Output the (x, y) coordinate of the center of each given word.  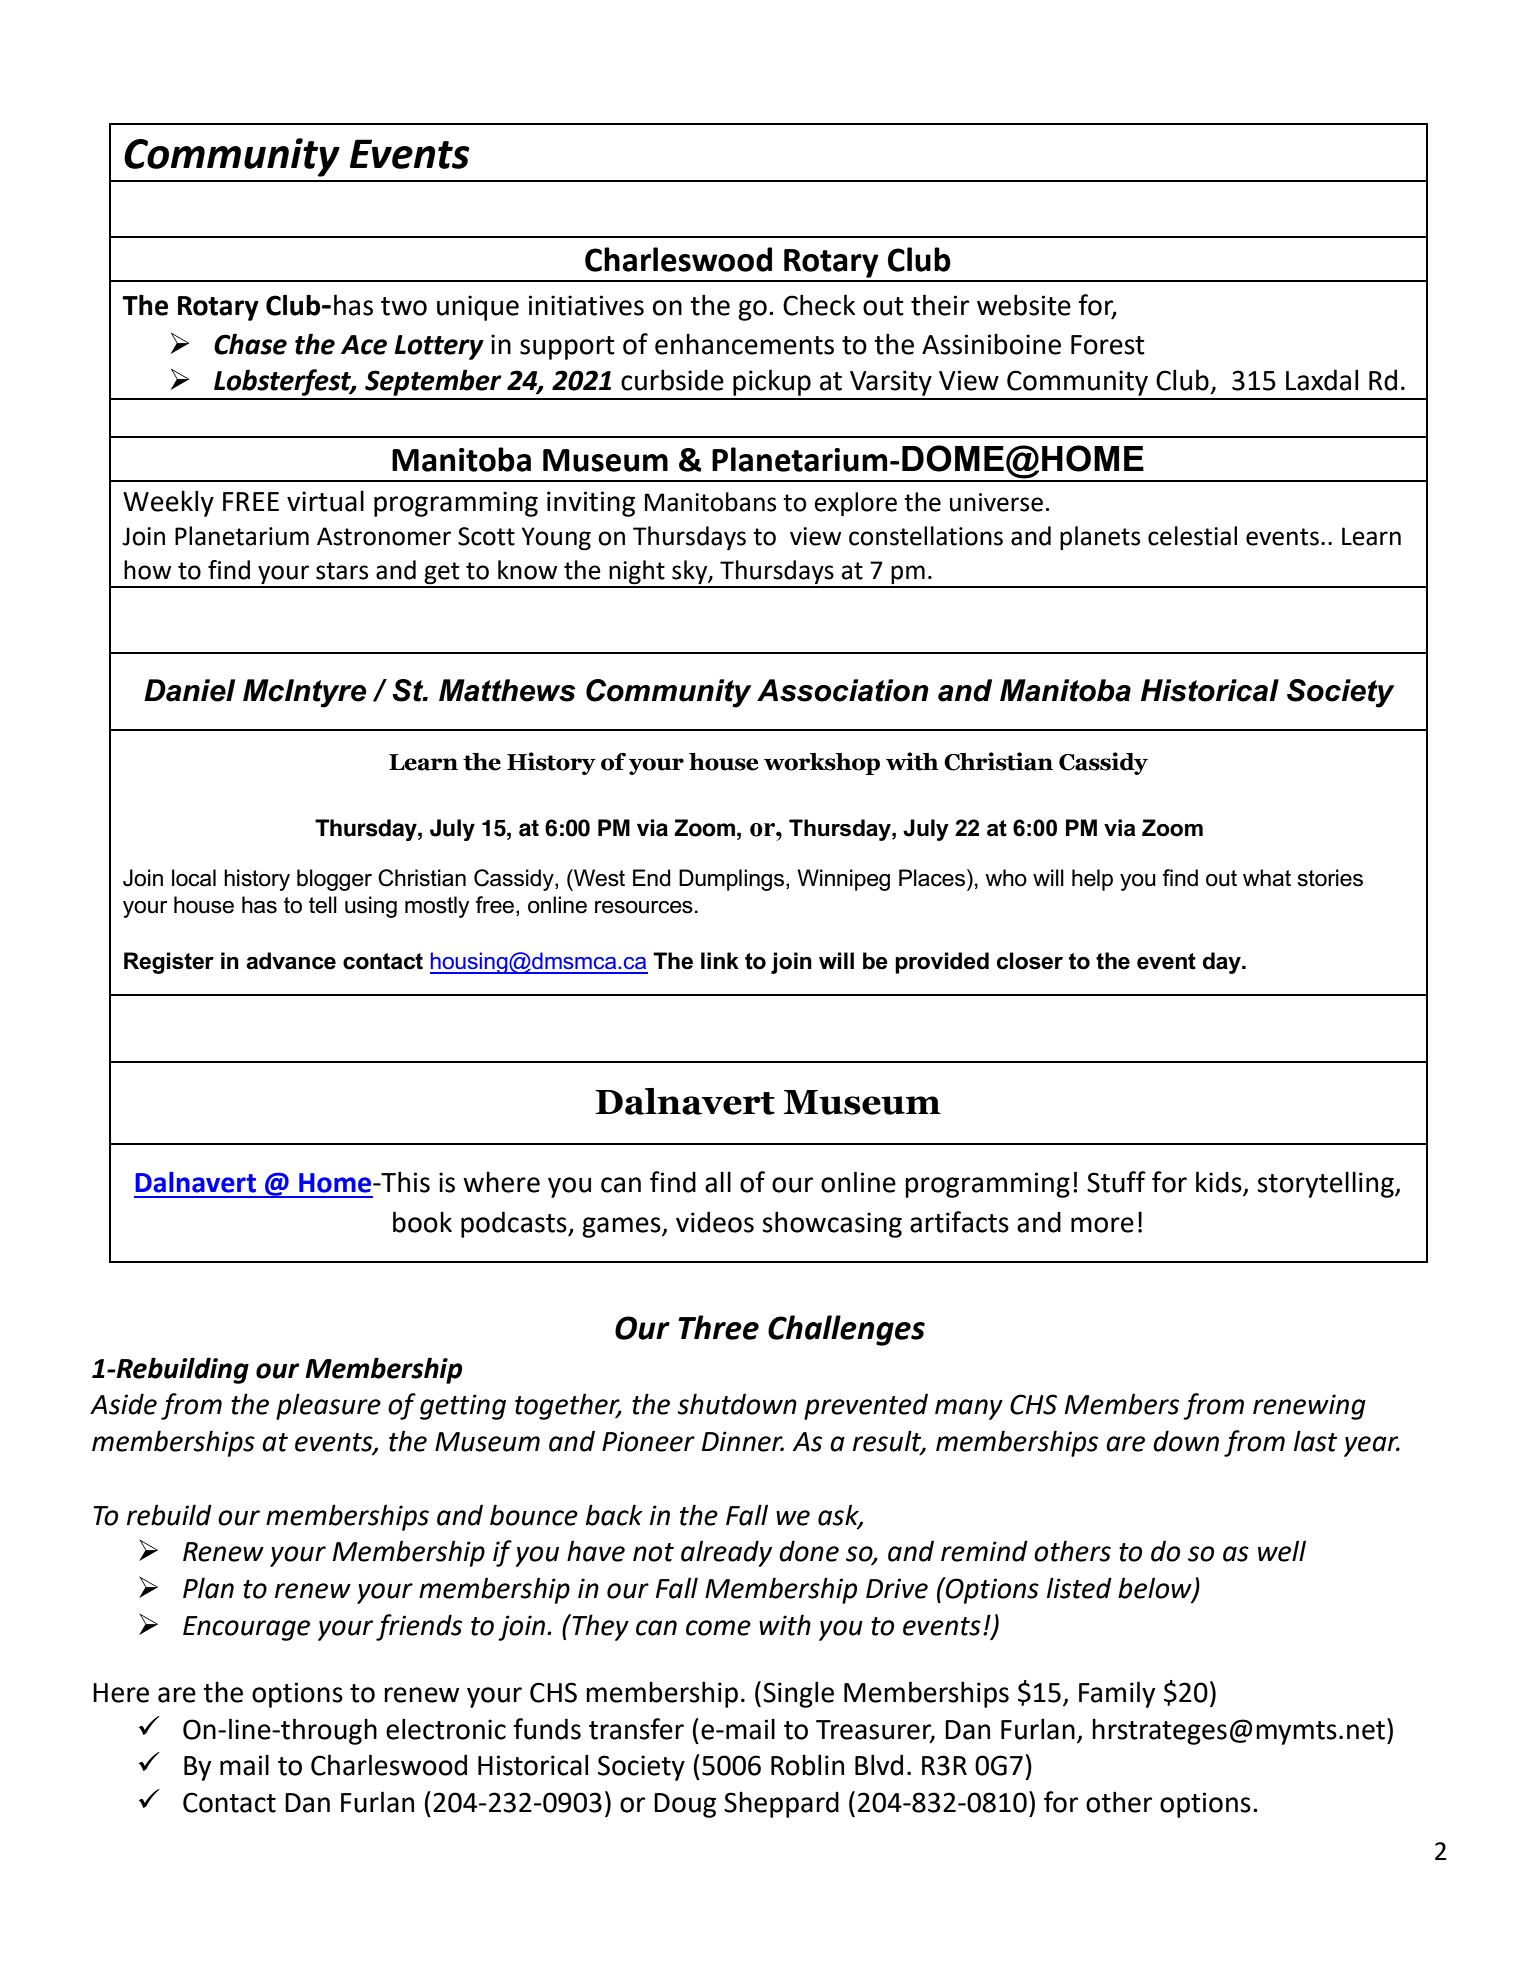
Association (843, 690)
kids (1220, 1183)
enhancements (744, 344)
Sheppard (781, 1804)
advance (291, 961)
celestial (1192, 536)
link (720, 960)
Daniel (189, 690)
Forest (1108, 345)
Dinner (743, 1441)
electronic (446, 1729)
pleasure (328, 1406)
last (1316, 1441)
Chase (250, 344)
